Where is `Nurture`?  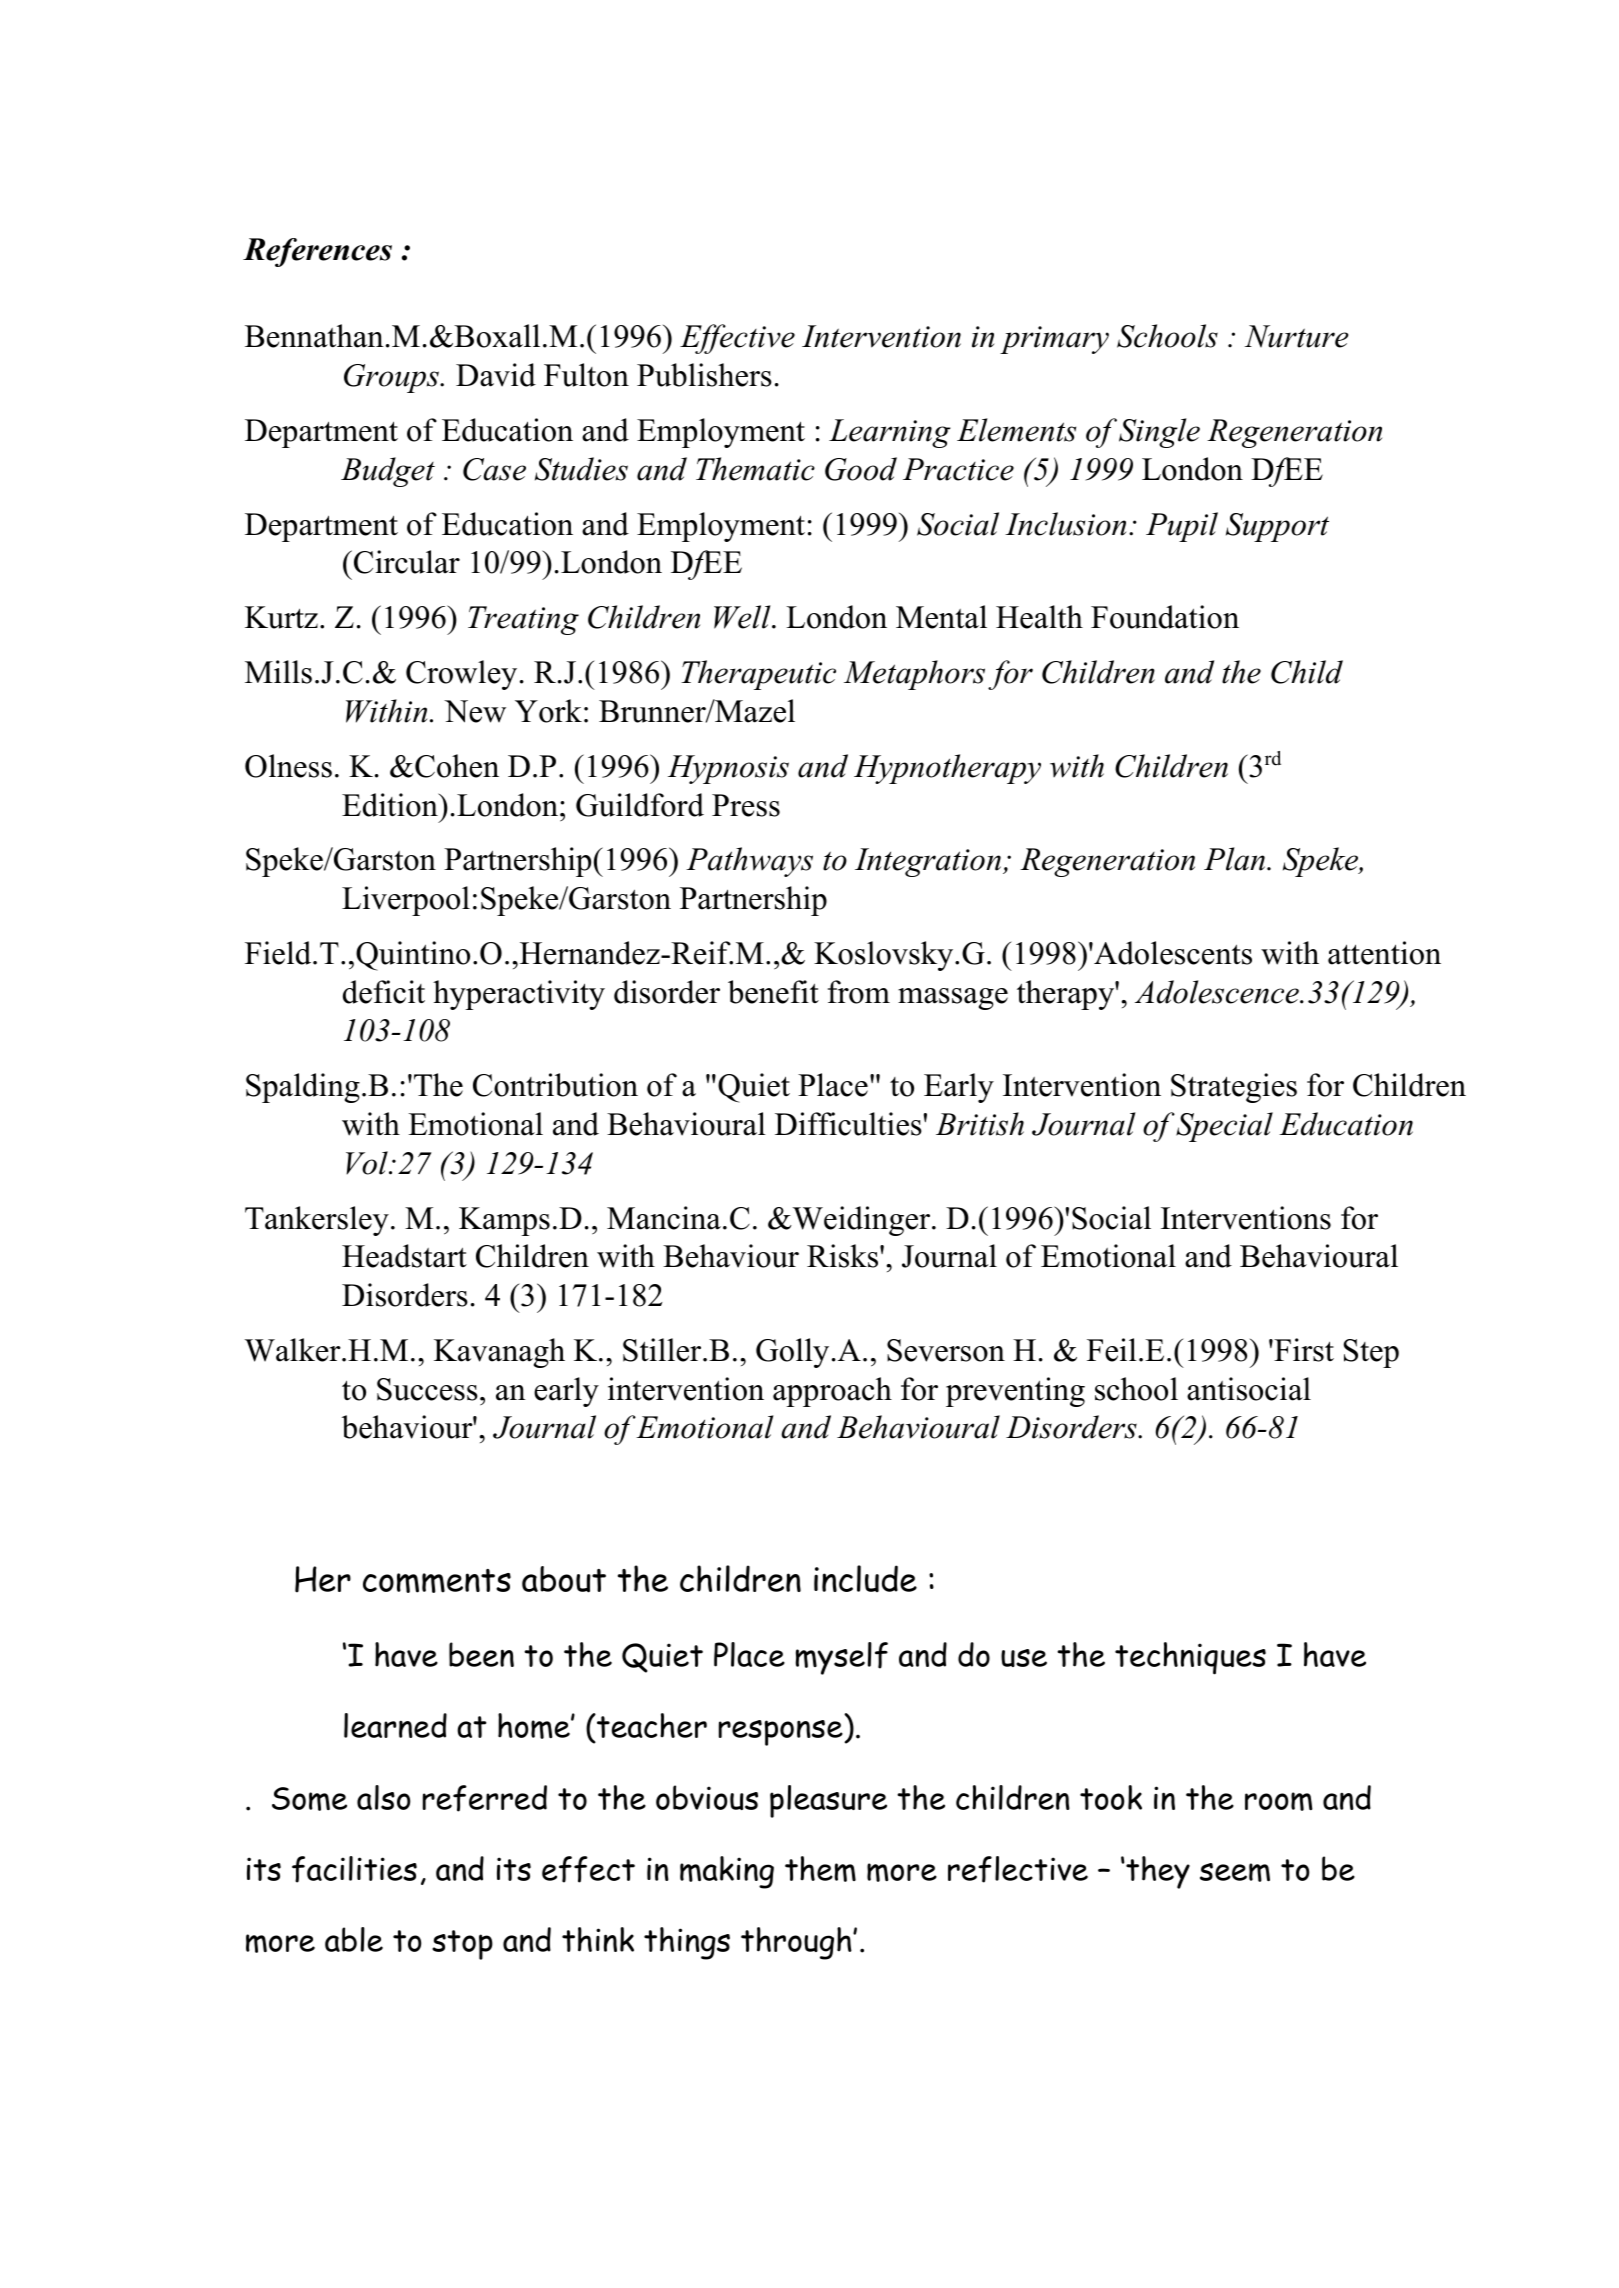 Nurture is located at coordinates (1296, 336).
